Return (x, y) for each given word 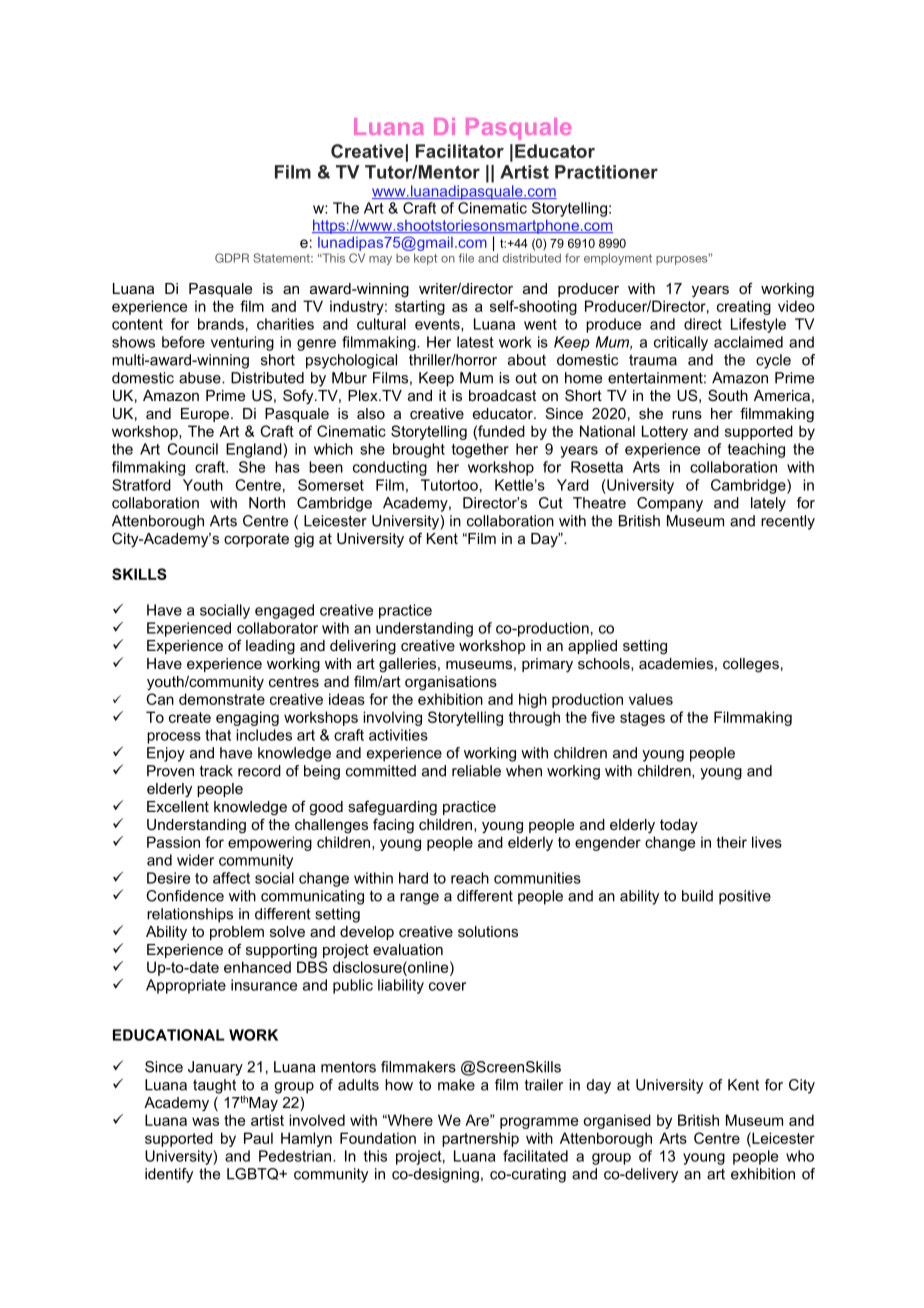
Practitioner (606, 172)
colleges (751, 665)
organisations (451, 683)
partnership (480, 1139)
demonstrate (222, 699)
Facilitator (460, 151)
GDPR (232, 258)
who (800, 1156)
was (205, 1121)
